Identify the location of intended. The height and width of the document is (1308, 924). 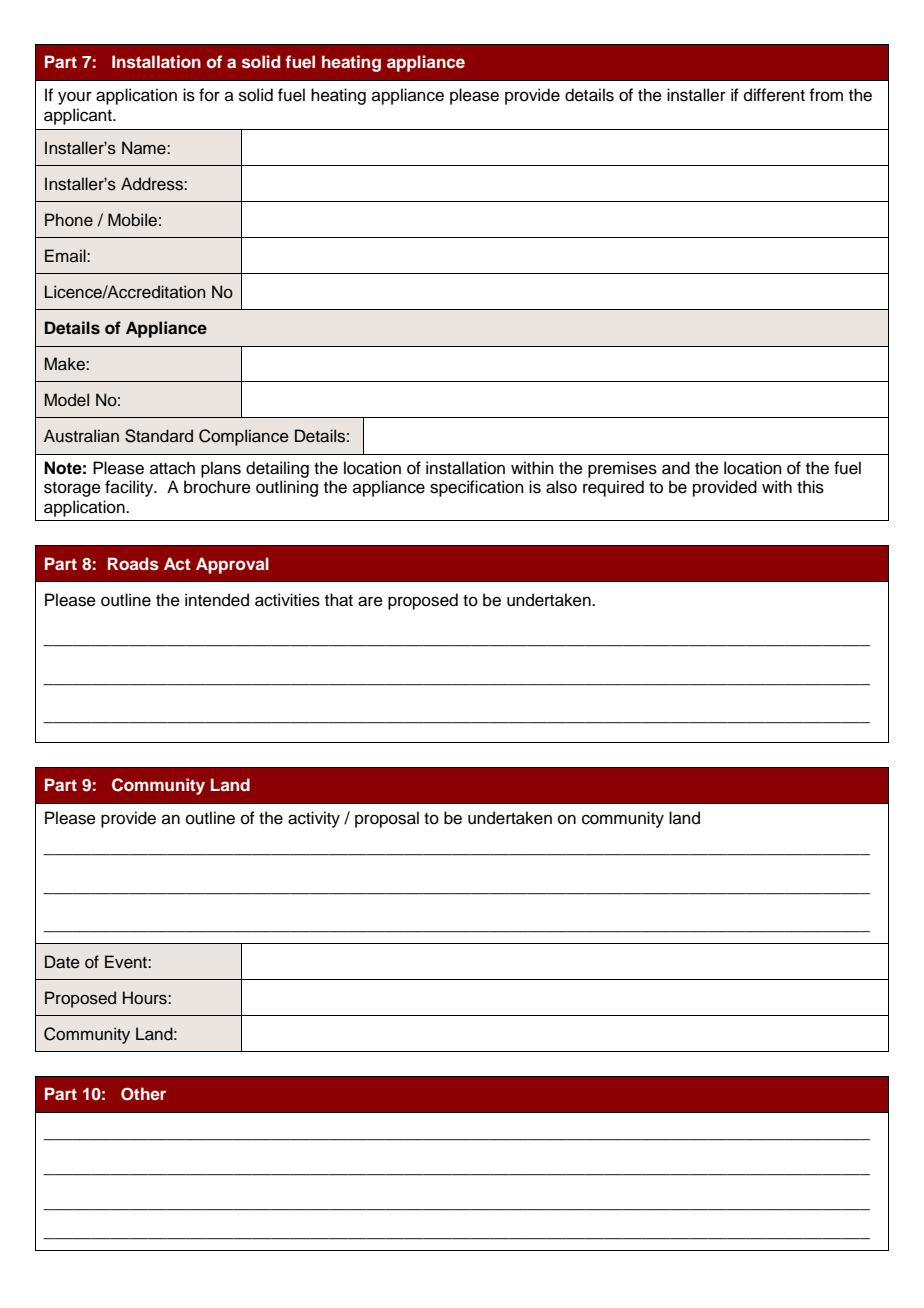
(217, 600).
